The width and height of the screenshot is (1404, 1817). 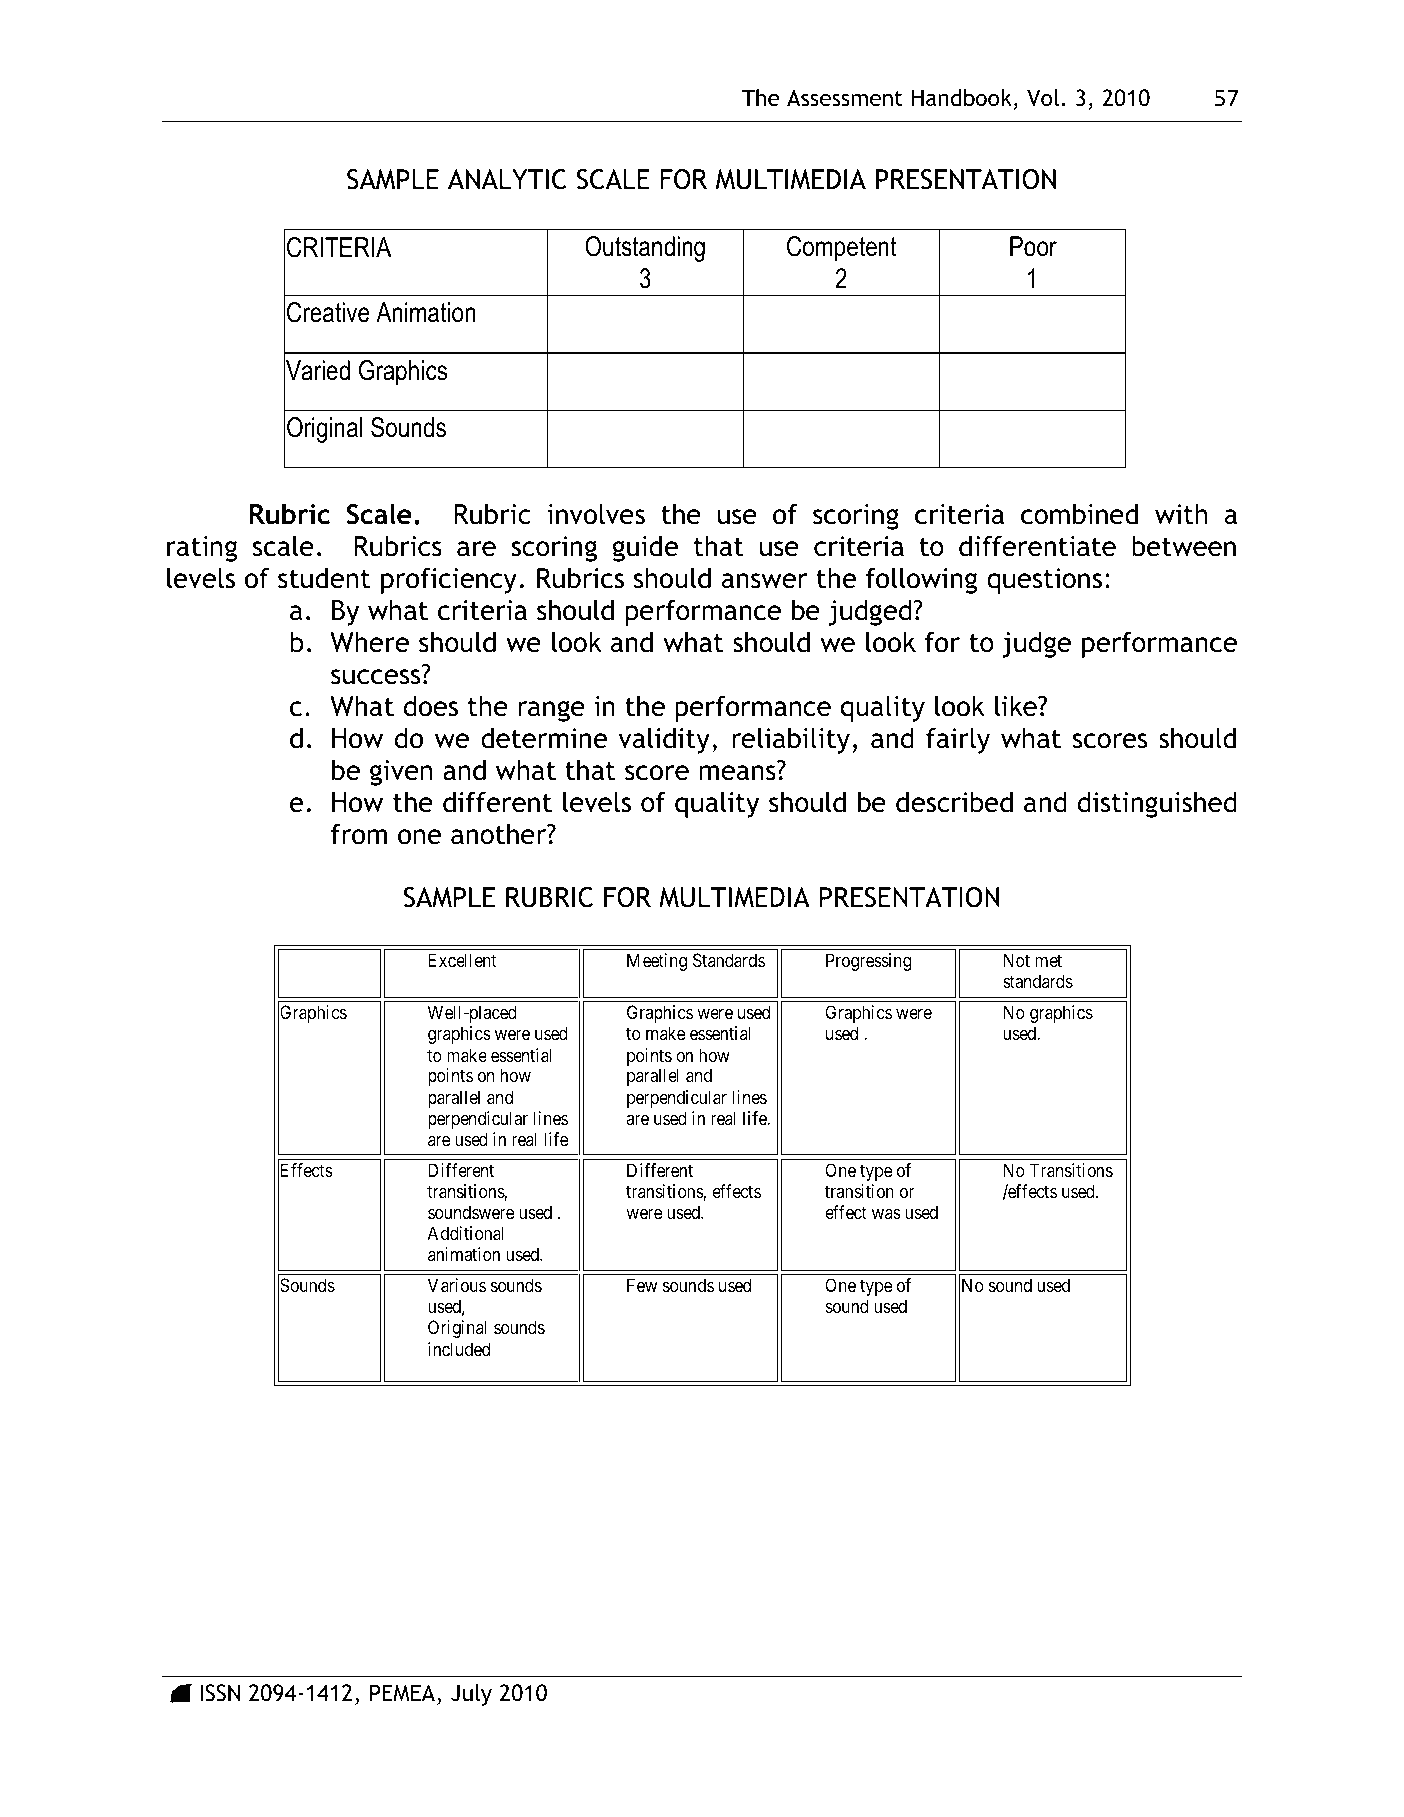 What do you see at coordinates (1048, 960) in the screenshot?
I see `met` at bounding box center [1048, 960].
